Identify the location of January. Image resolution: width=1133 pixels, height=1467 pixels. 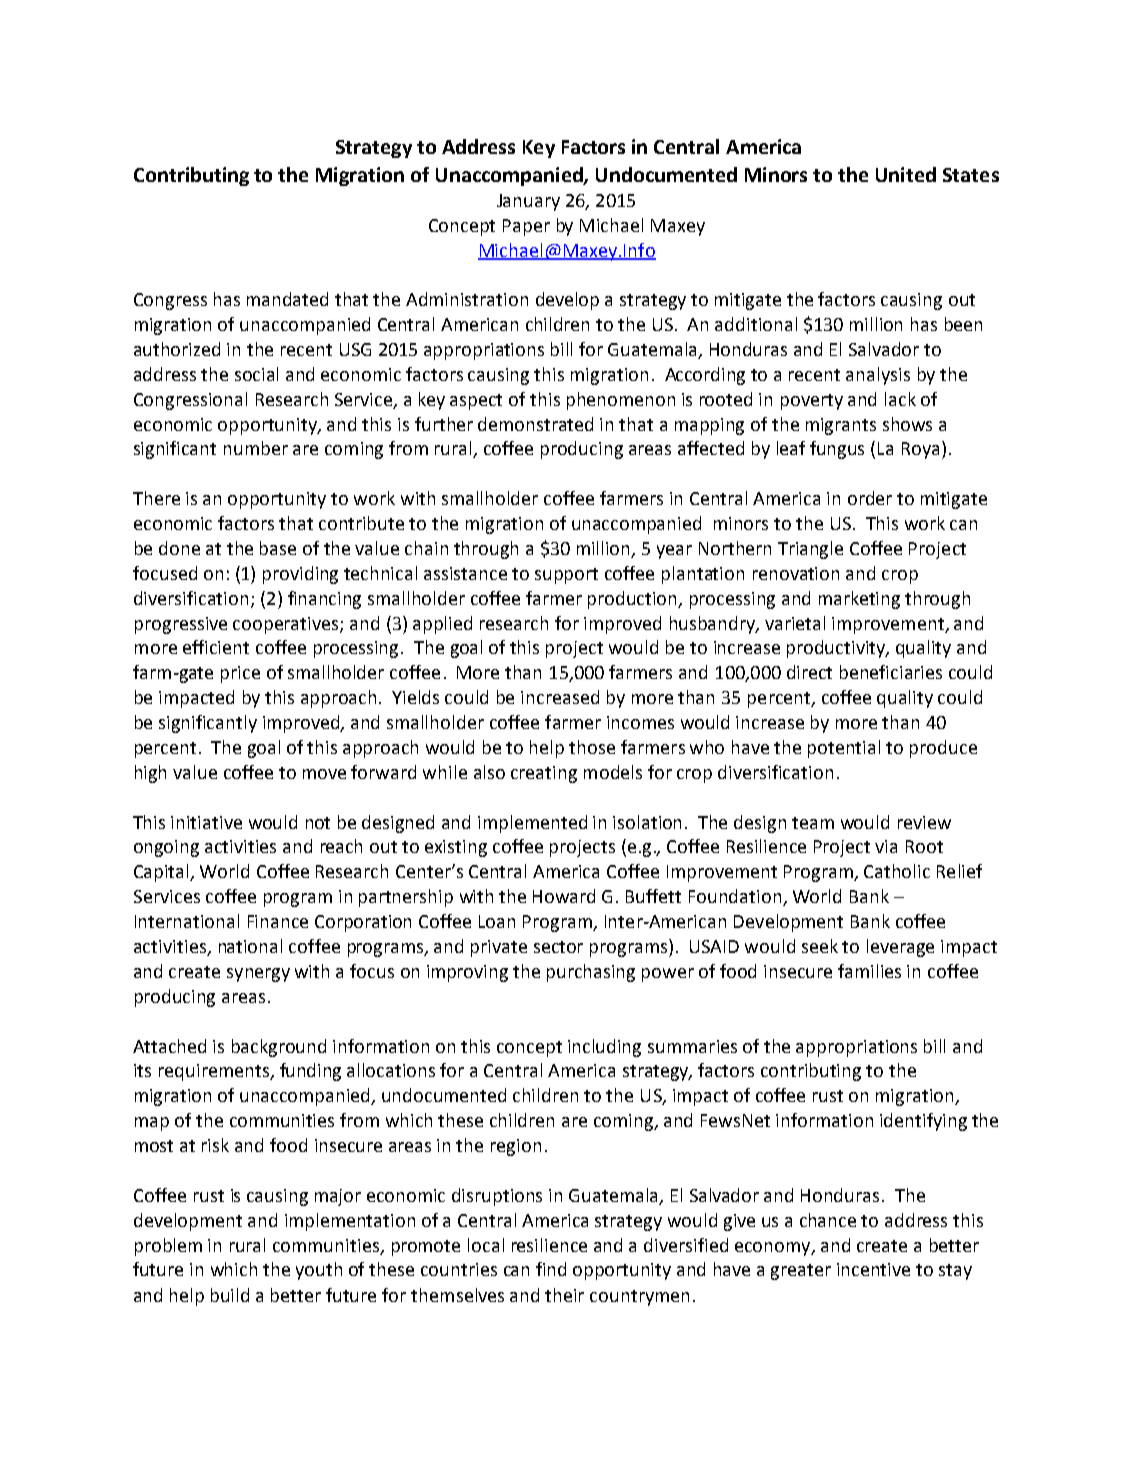
(528, 202).
